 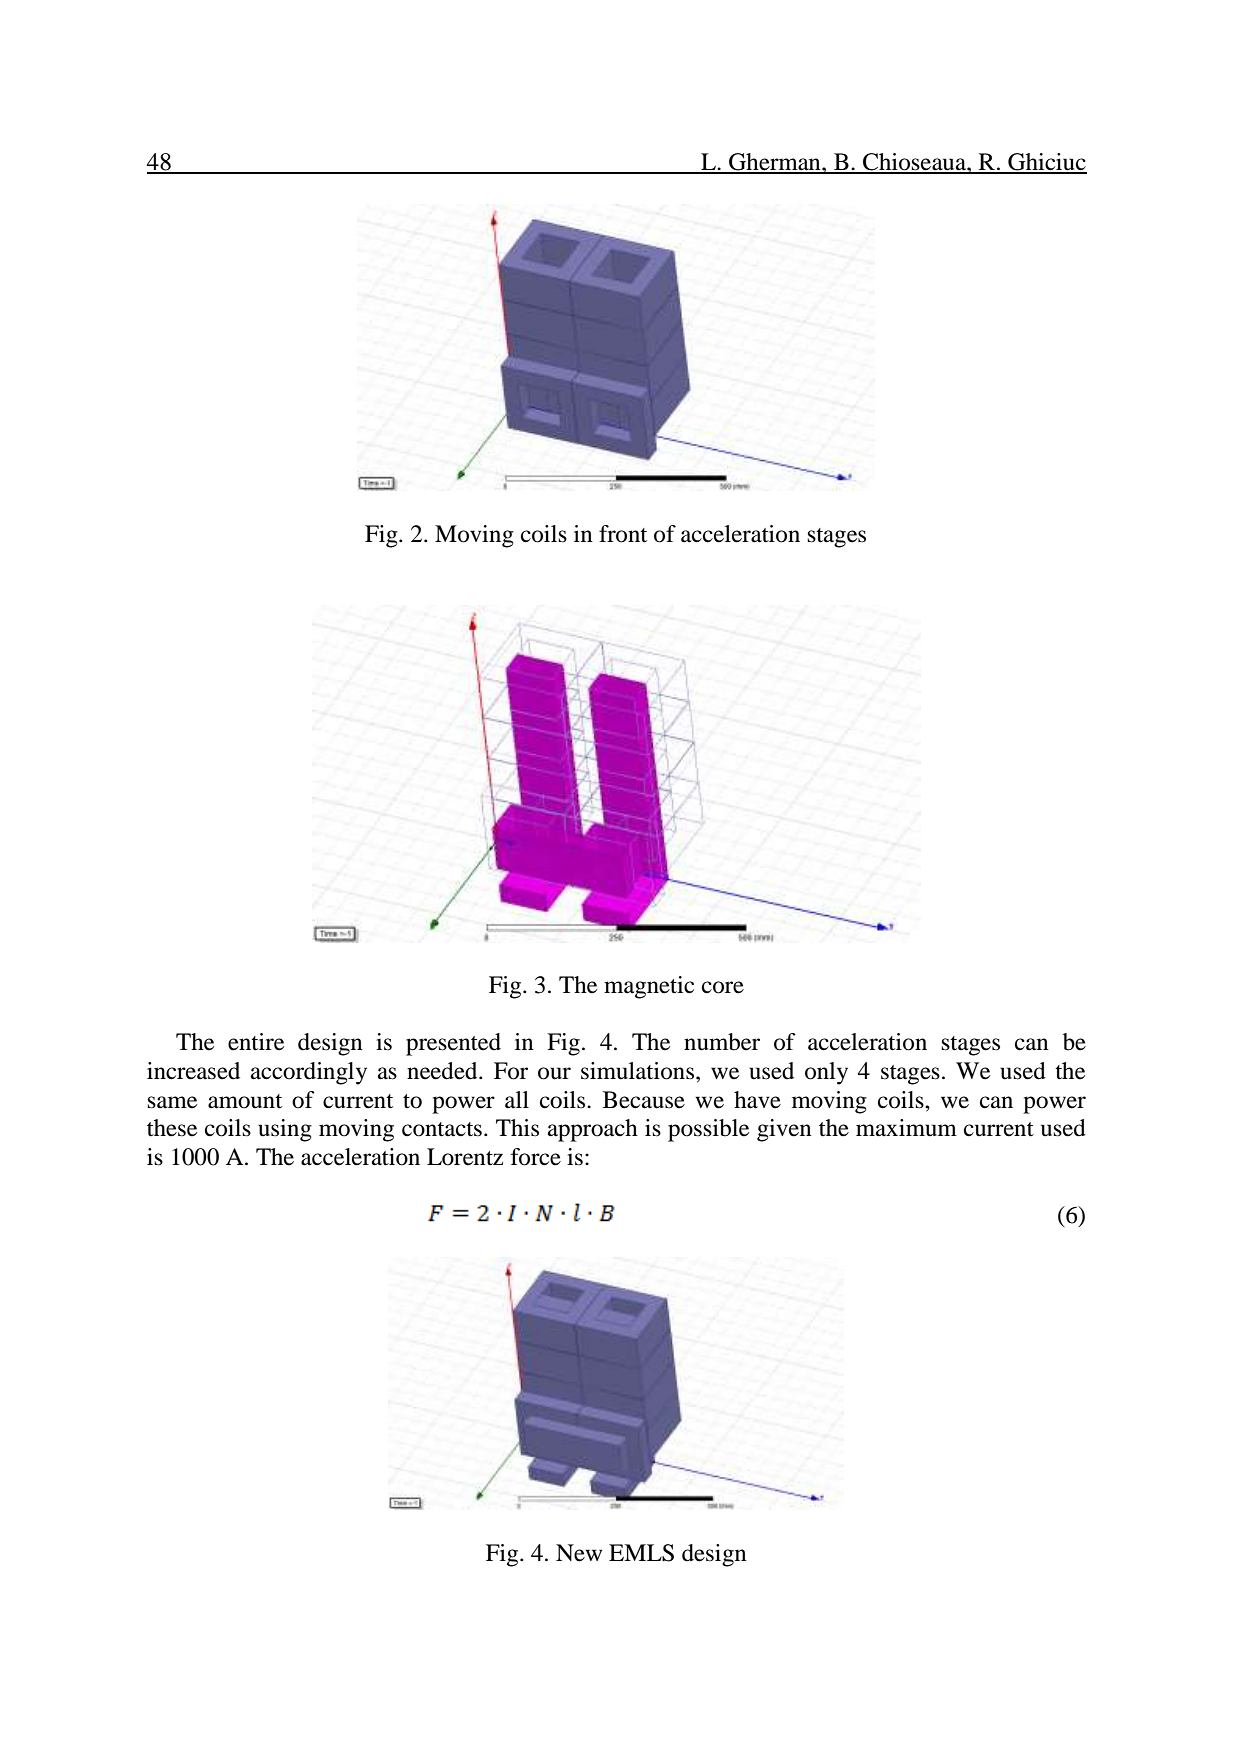 I want to click on entire, so click(x=256, y=1042).
